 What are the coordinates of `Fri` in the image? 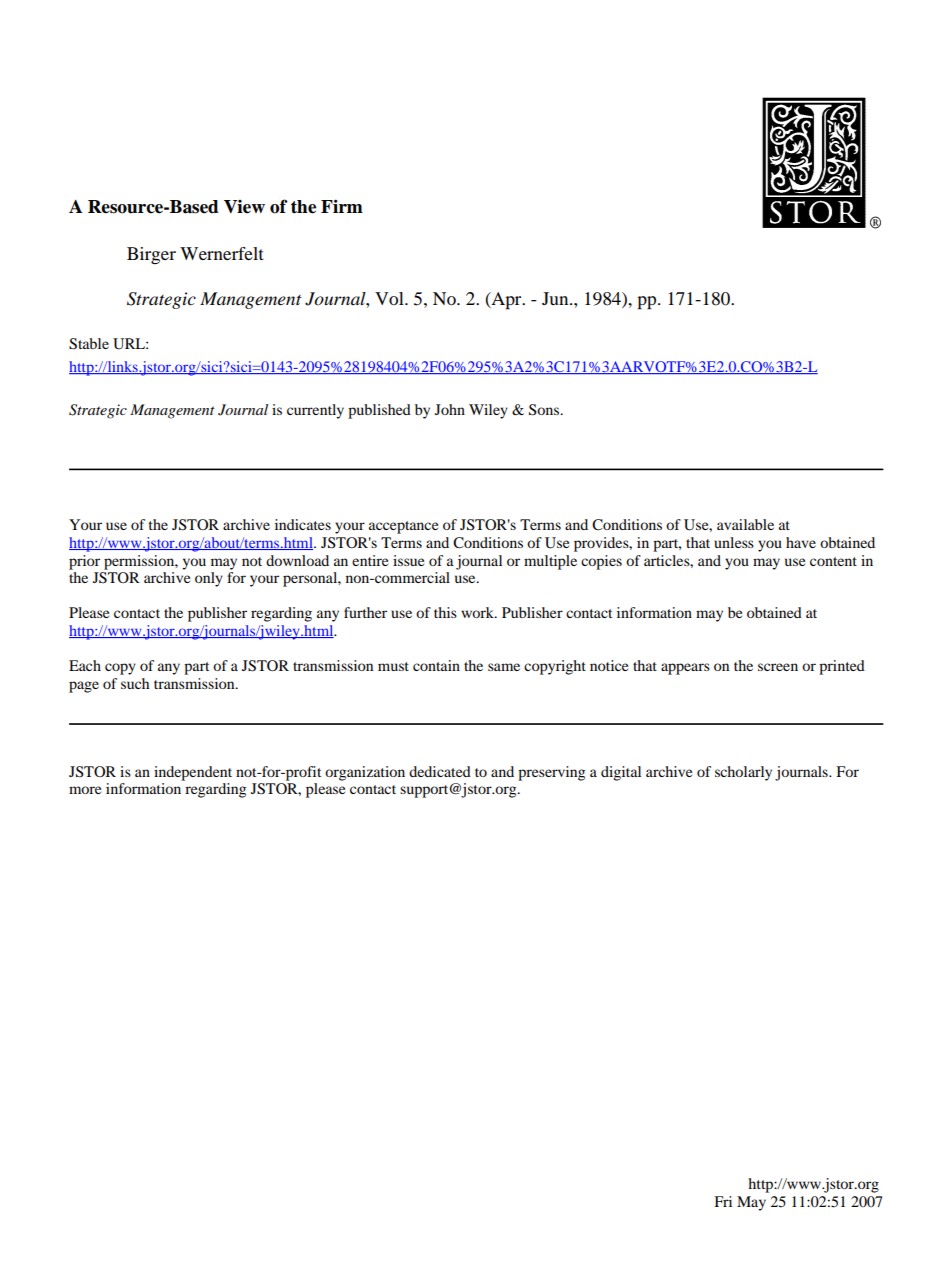 It's located at (723, 1201).
